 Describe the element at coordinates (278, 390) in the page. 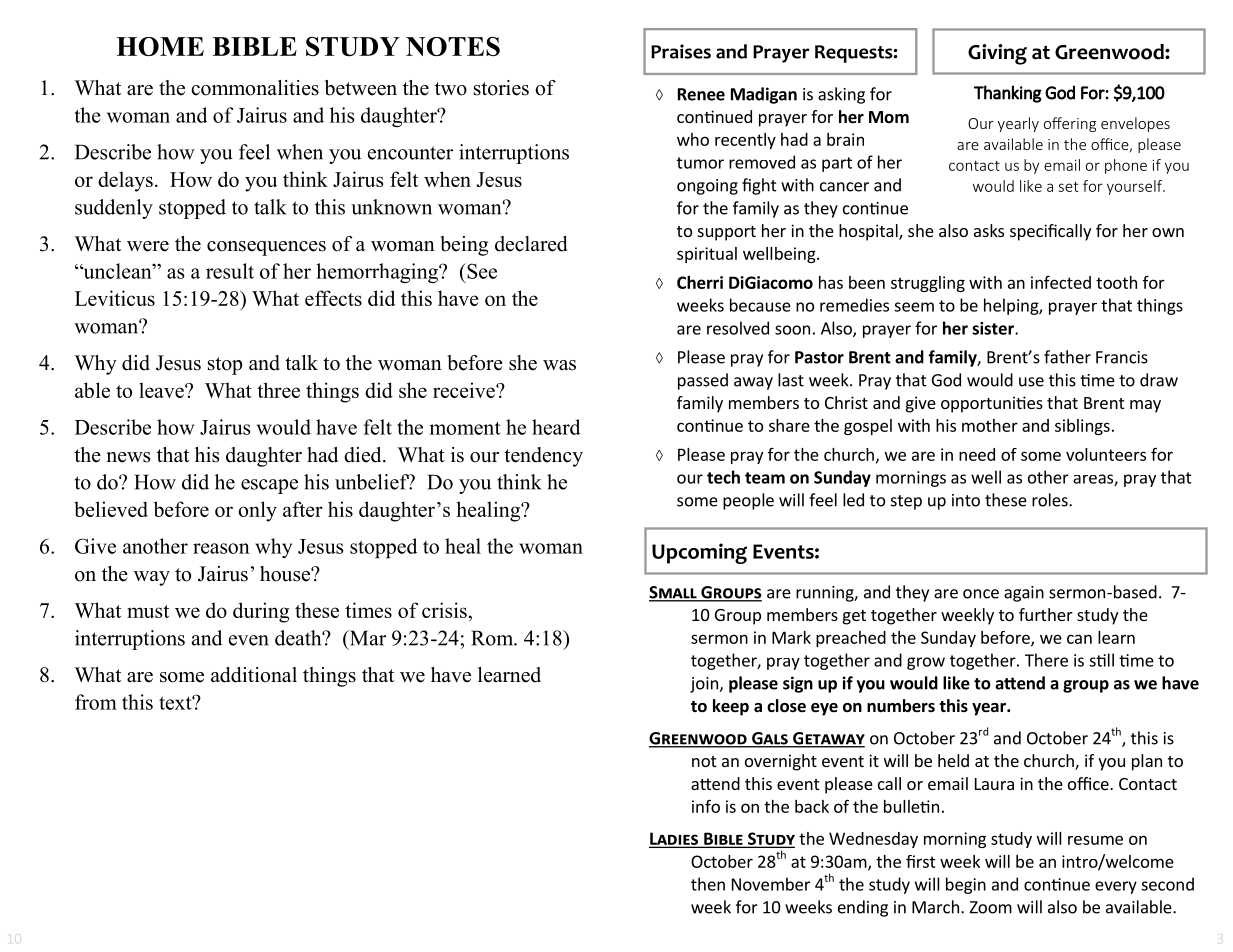

I see `three` at that location.
